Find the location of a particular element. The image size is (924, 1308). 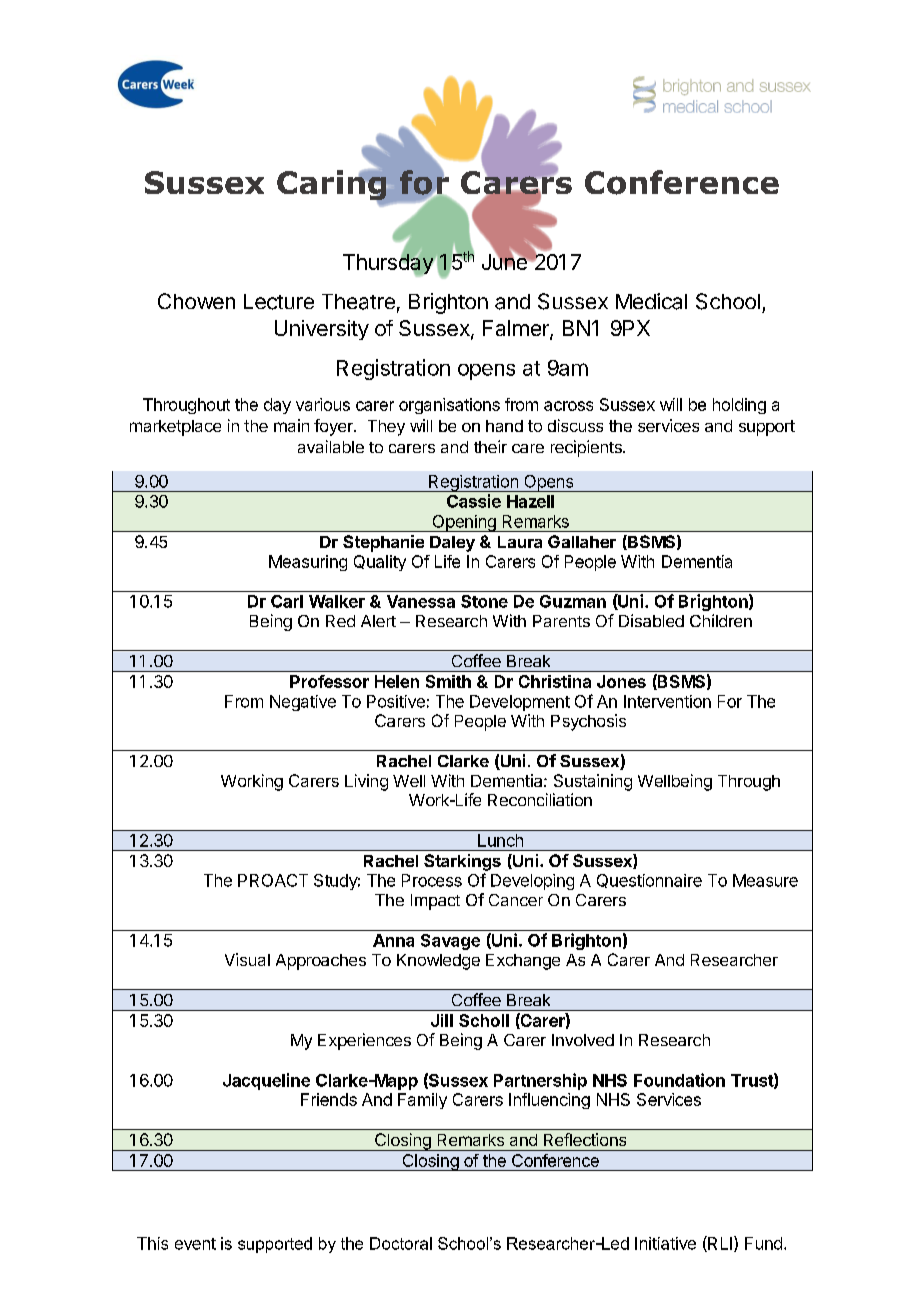

Medical is located at coordinates (651, 301).
